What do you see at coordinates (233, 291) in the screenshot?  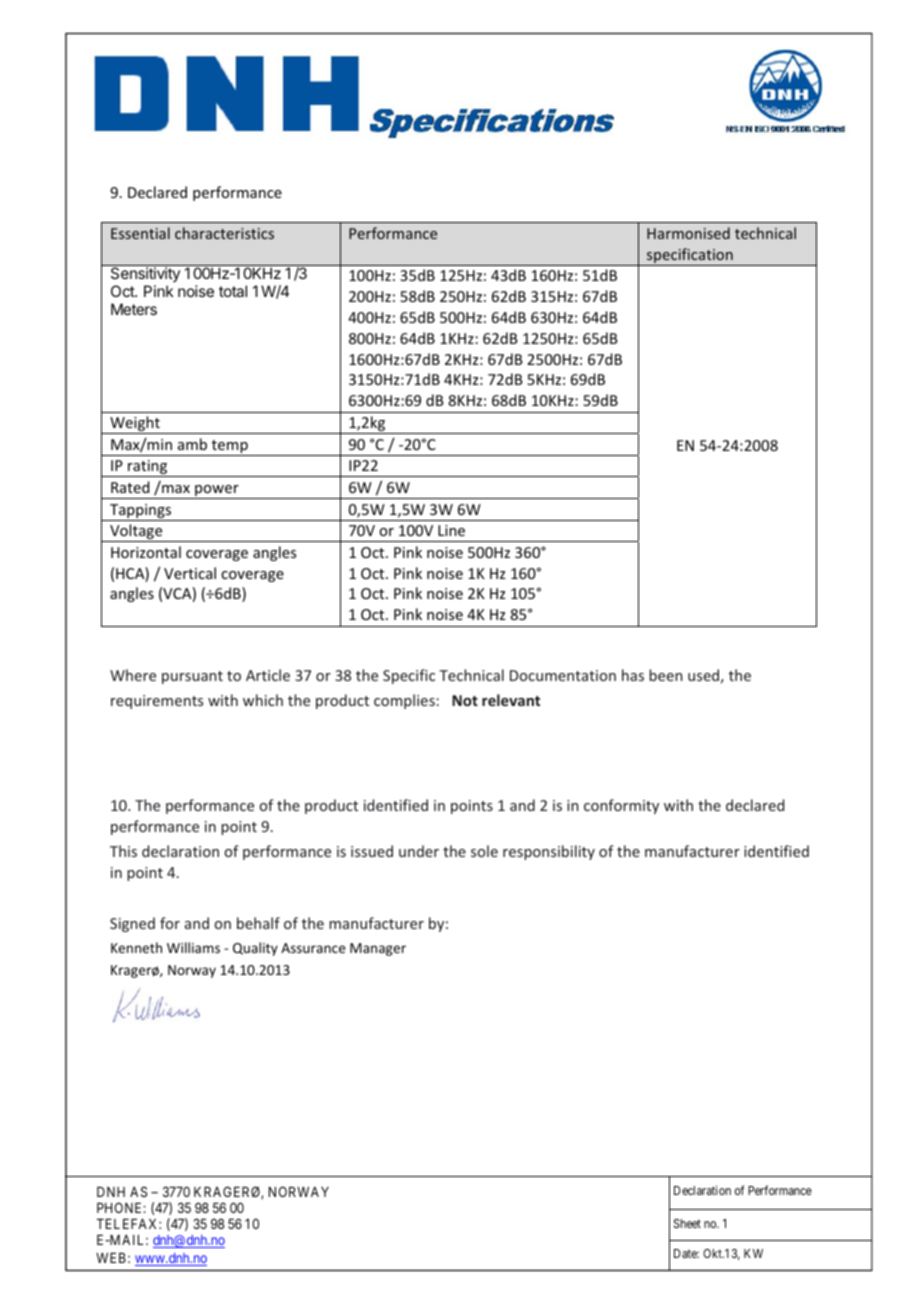 I see `total` at bounding box center [233, 291].
